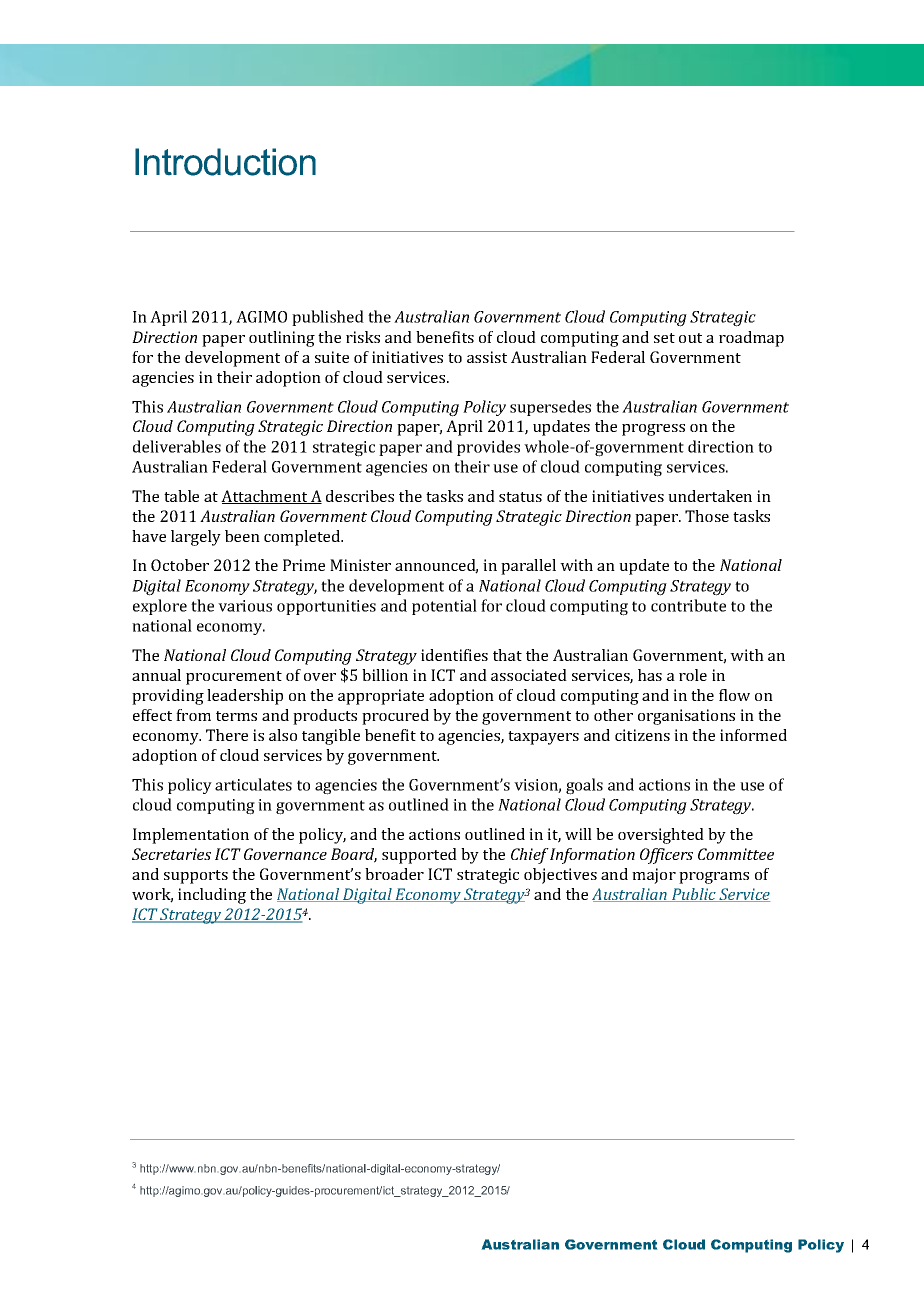  Describe the element at coordinates (328, 318) in the screenshot. I see `published` at that location.
